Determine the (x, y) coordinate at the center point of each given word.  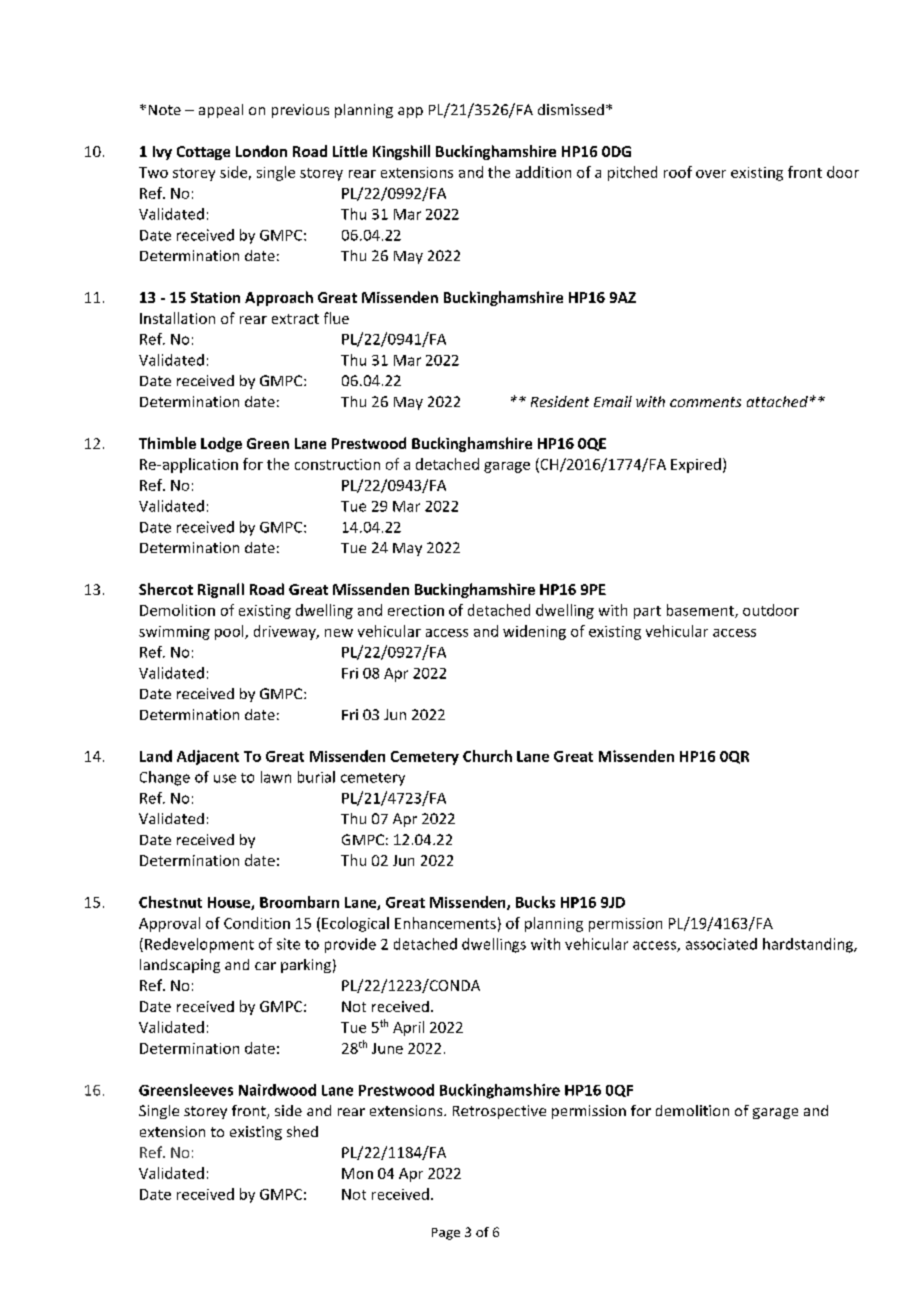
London (261, 151)
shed (302, 1131)
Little (350, 151)
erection (416, 610)
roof (678, 172)
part (647, 612)
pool (230, 632)
